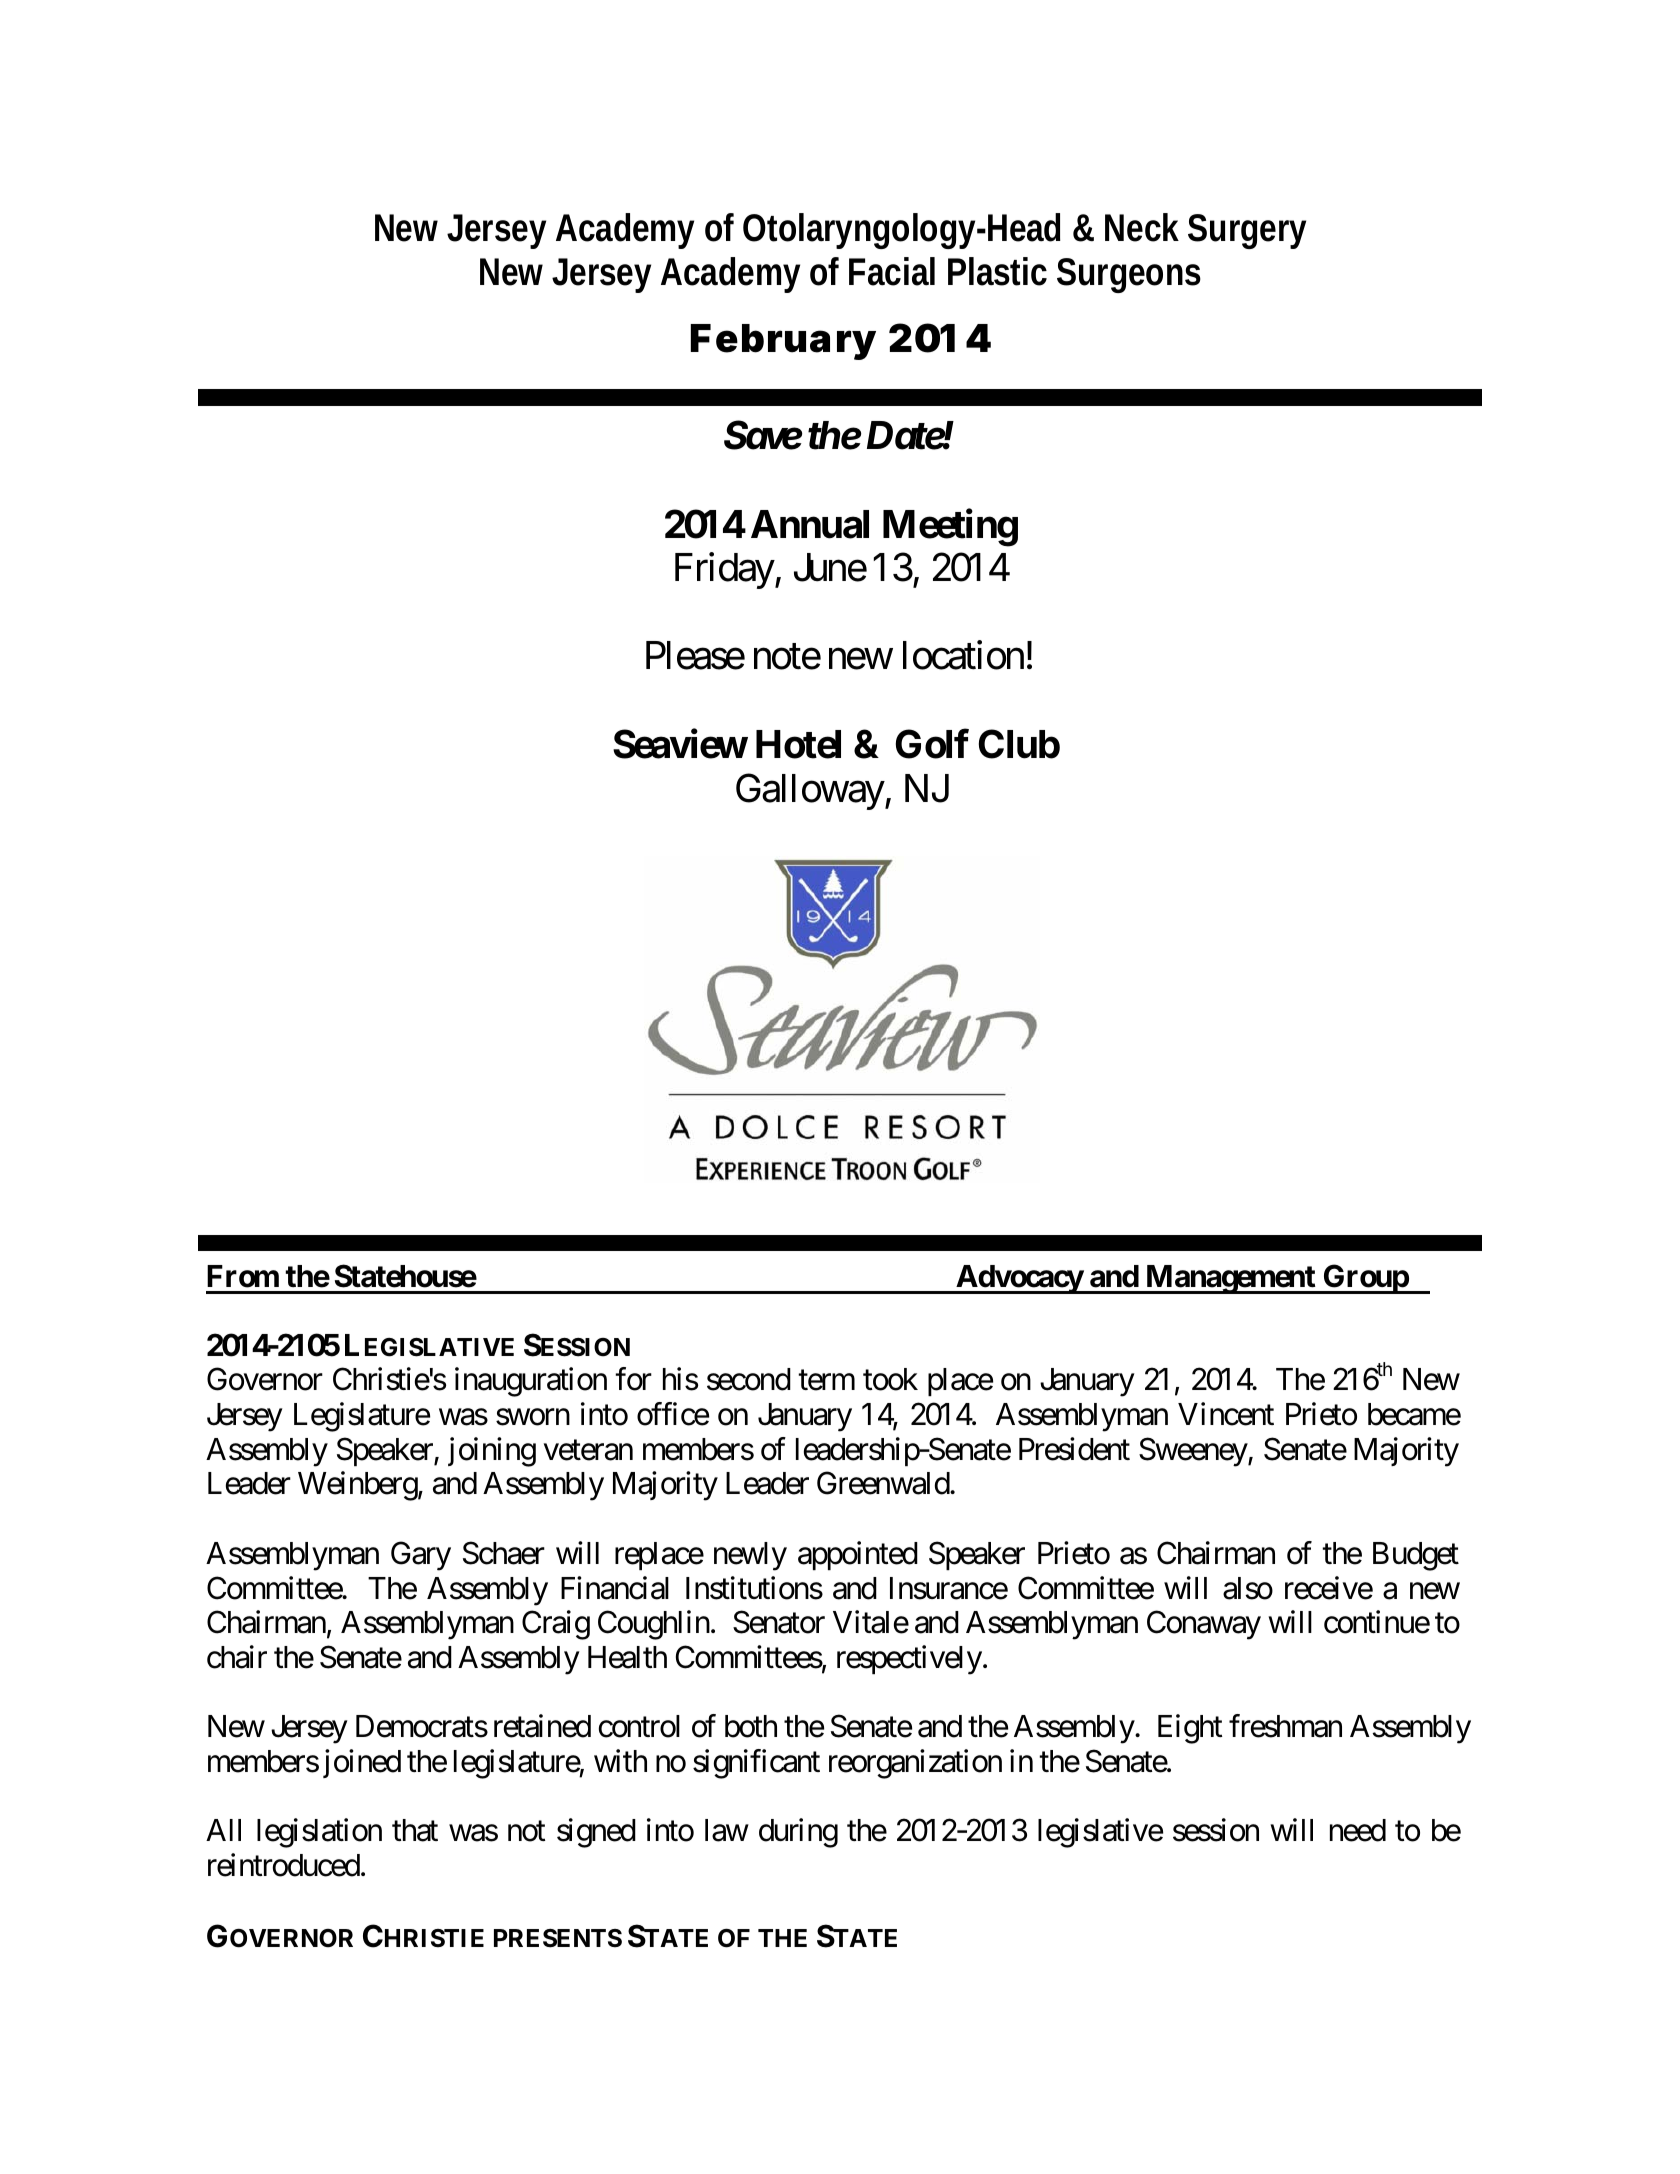  I want to click on Management, so click(1230, 1279).
